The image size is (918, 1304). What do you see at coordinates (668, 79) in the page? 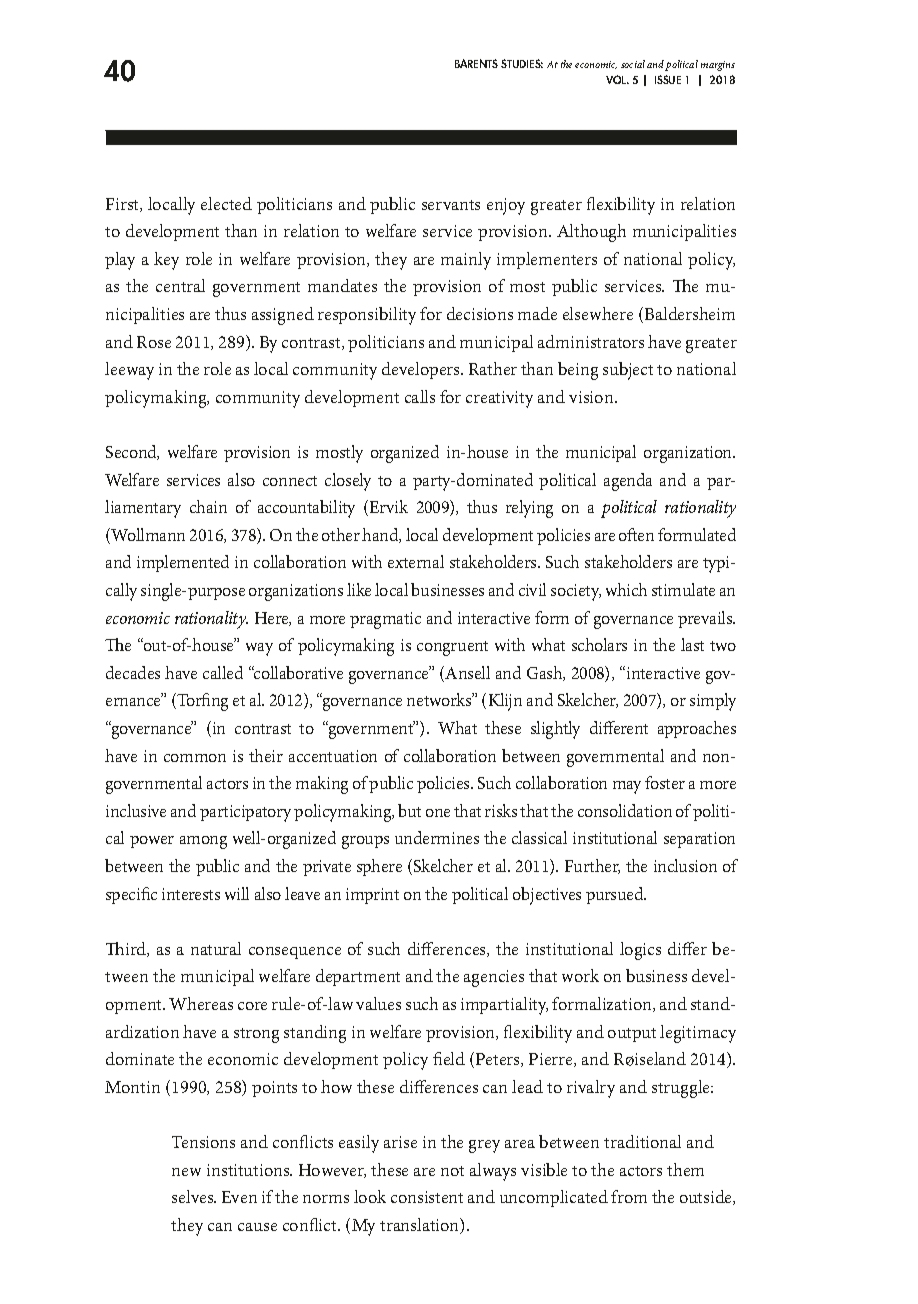
I see `ISSUE` at bounding box center [668, 79].
